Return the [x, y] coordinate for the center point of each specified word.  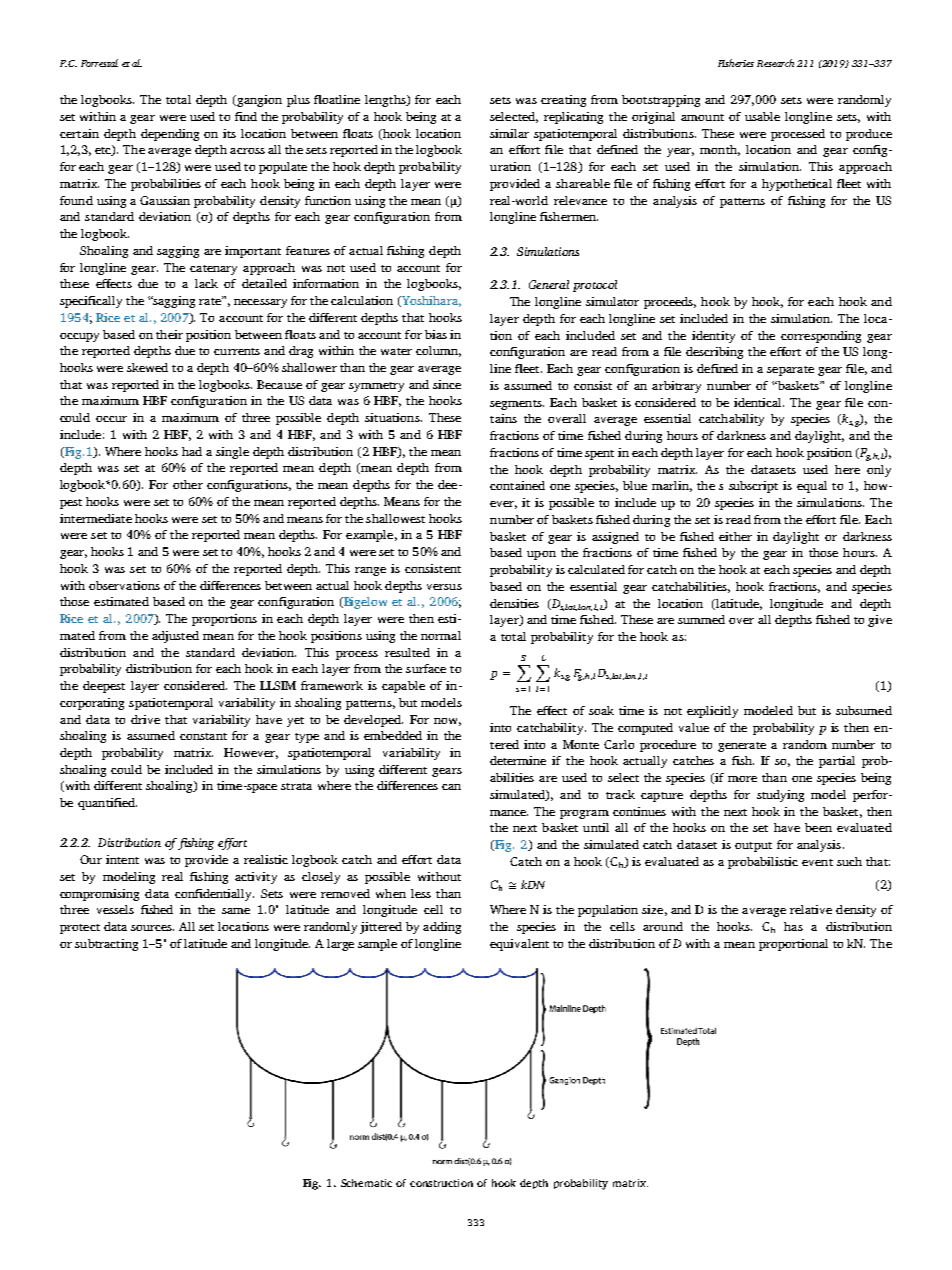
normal [441, 635]
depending [170, 135]
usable [762, 116]
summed [701, 619]
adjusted [175, 637]
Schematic [366, 1183]
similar [509, 133]
